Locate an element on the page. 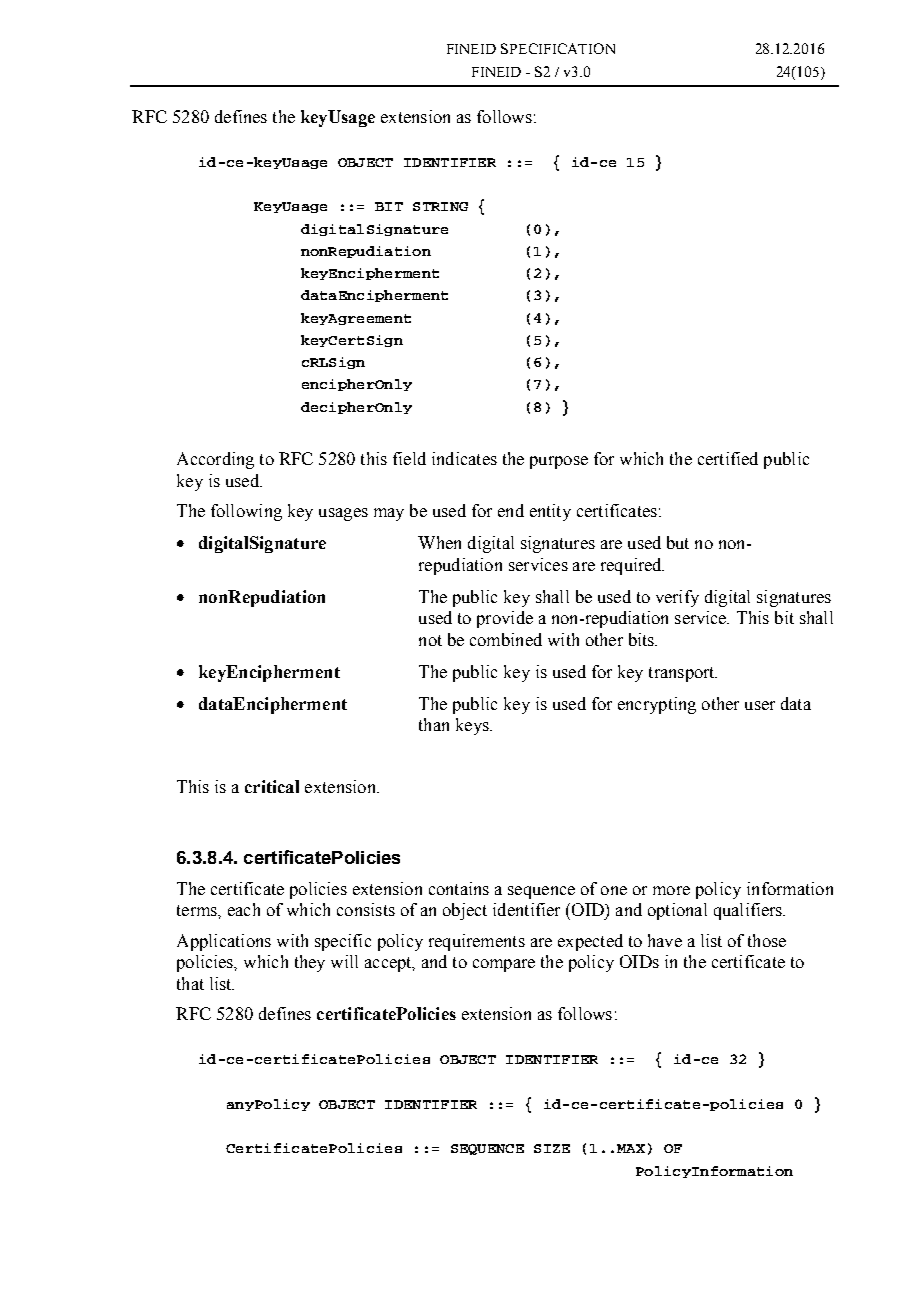  Applications is located at coordinates (224, 942).
